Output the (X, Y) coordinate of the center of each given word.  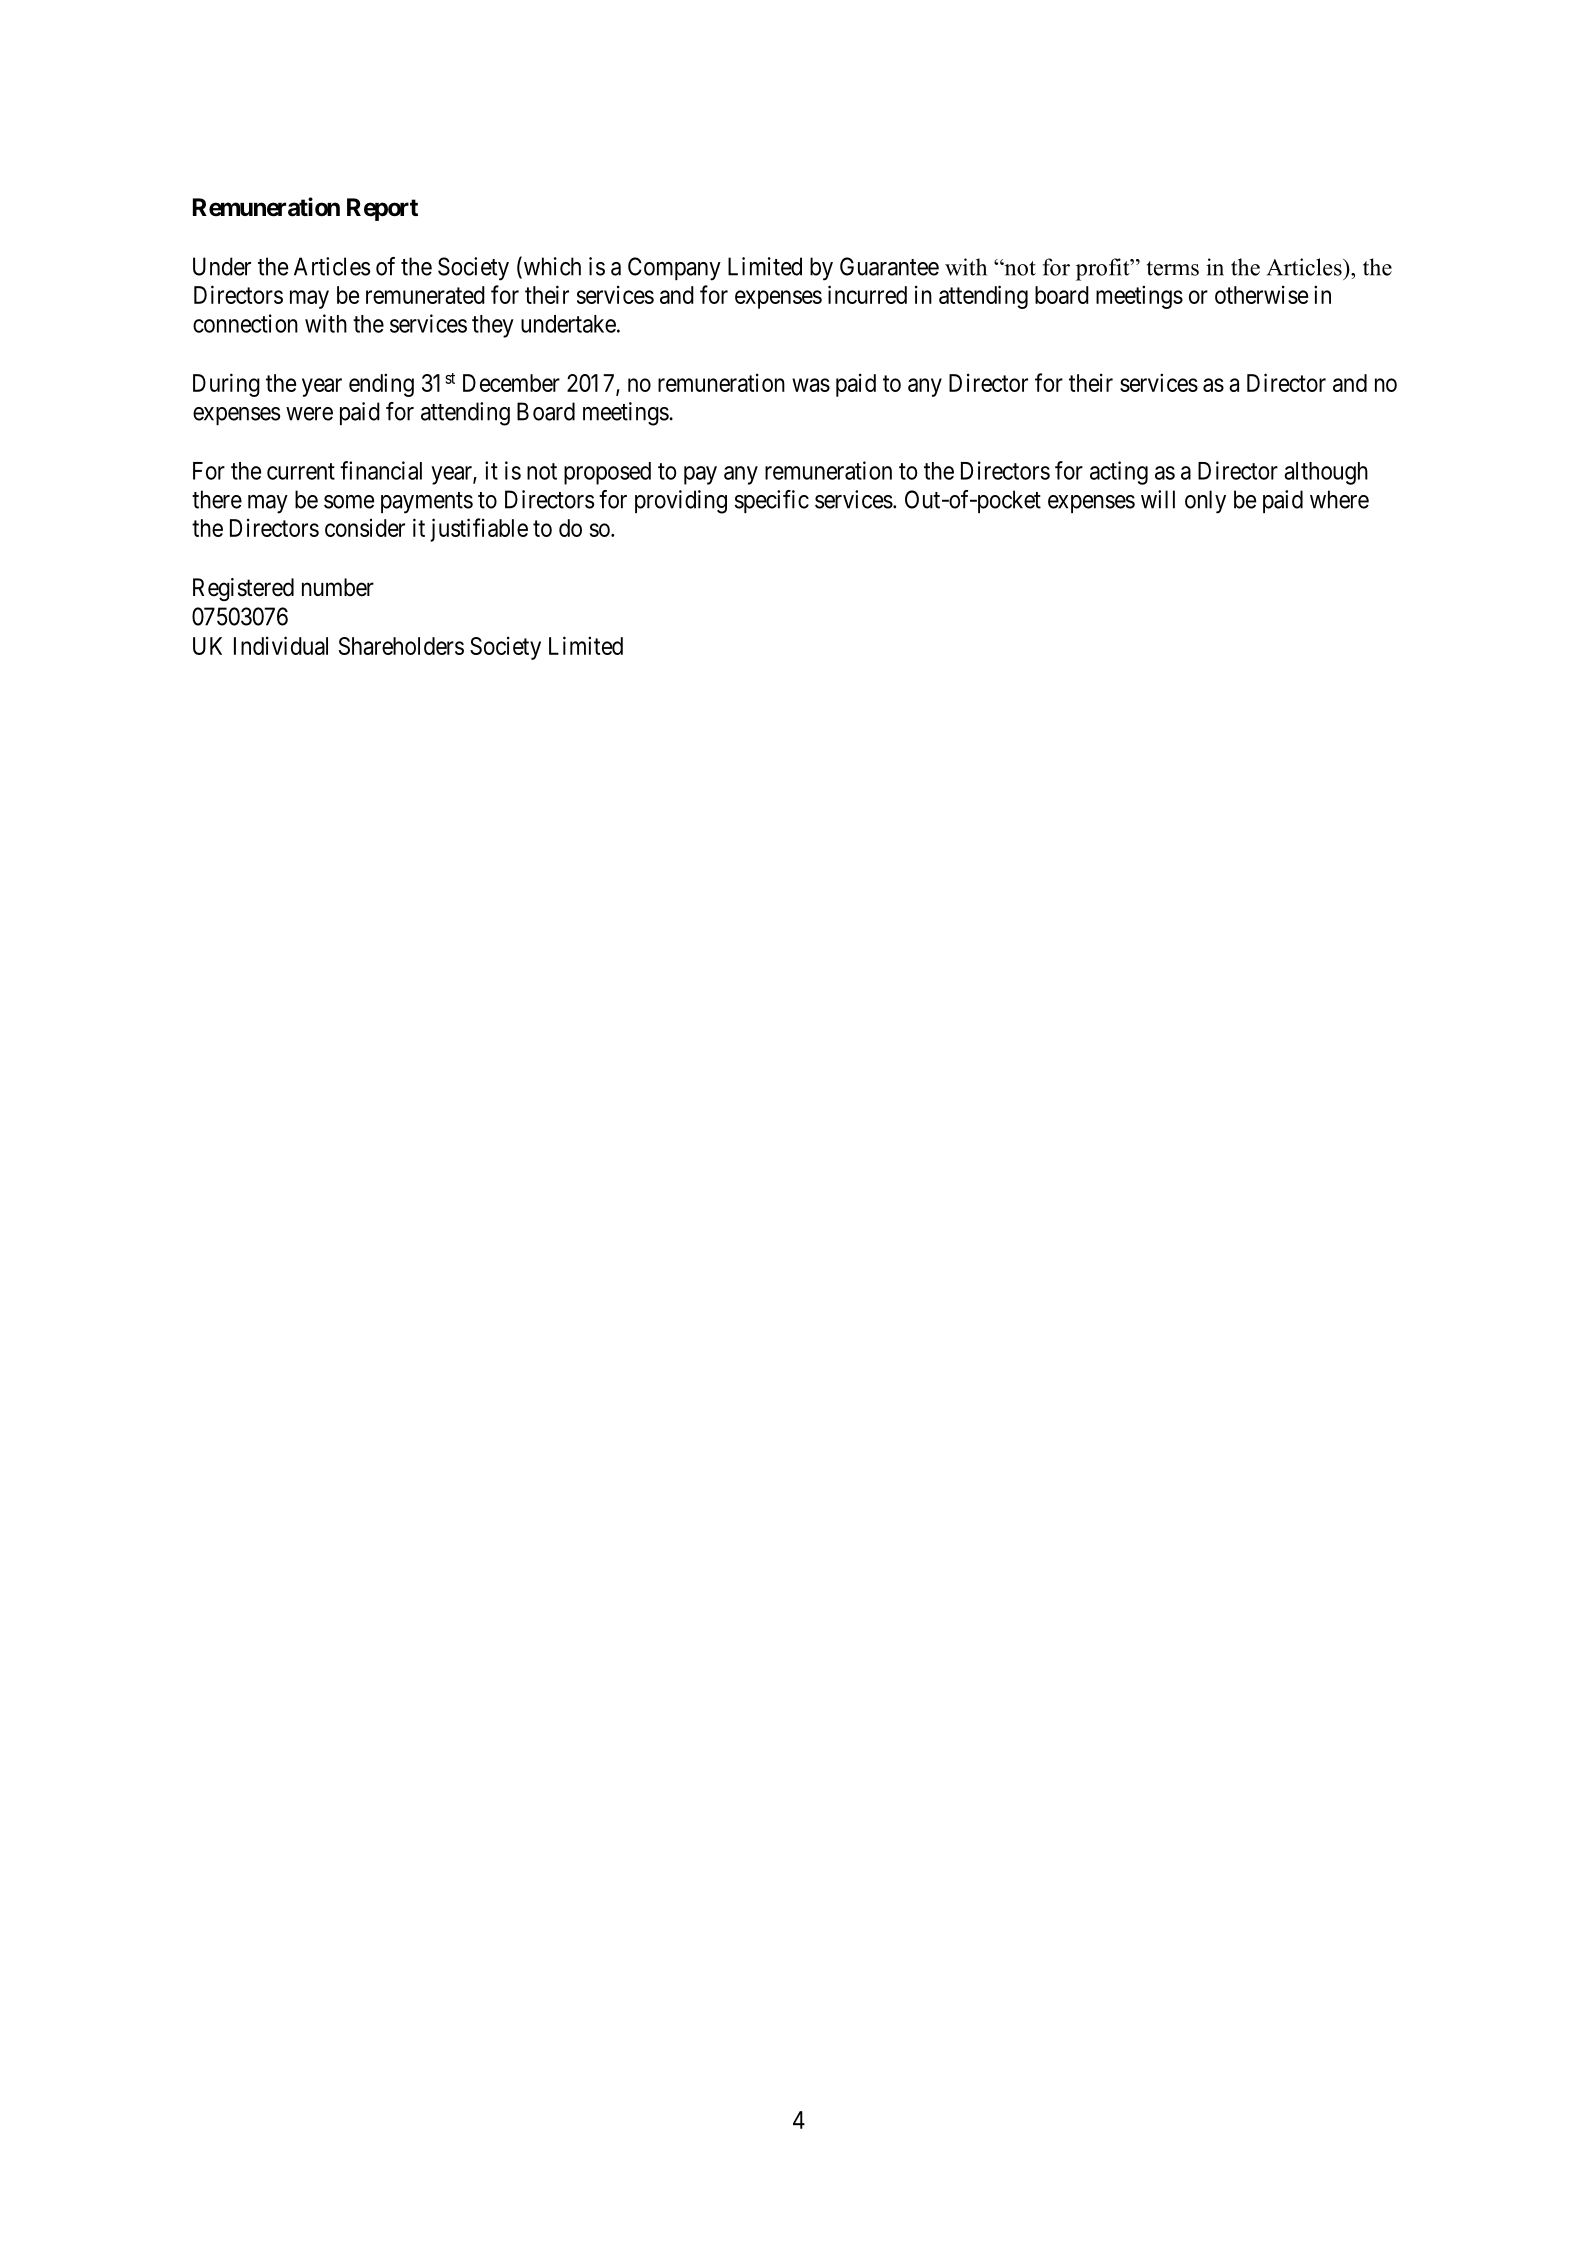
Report (382, 209)
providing (681, 502)
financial (381, 470)
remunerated (425, 295)
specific (771, 501)
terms (1173, 268)
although (1326, 473)
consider (365, 527)
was (811, 385)
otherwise (1261, 294)
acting (1119, 473)
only (1205, 502)
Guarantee (889, 266)
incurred (867, 294)
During (226, 385)
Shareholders (401, 646)
